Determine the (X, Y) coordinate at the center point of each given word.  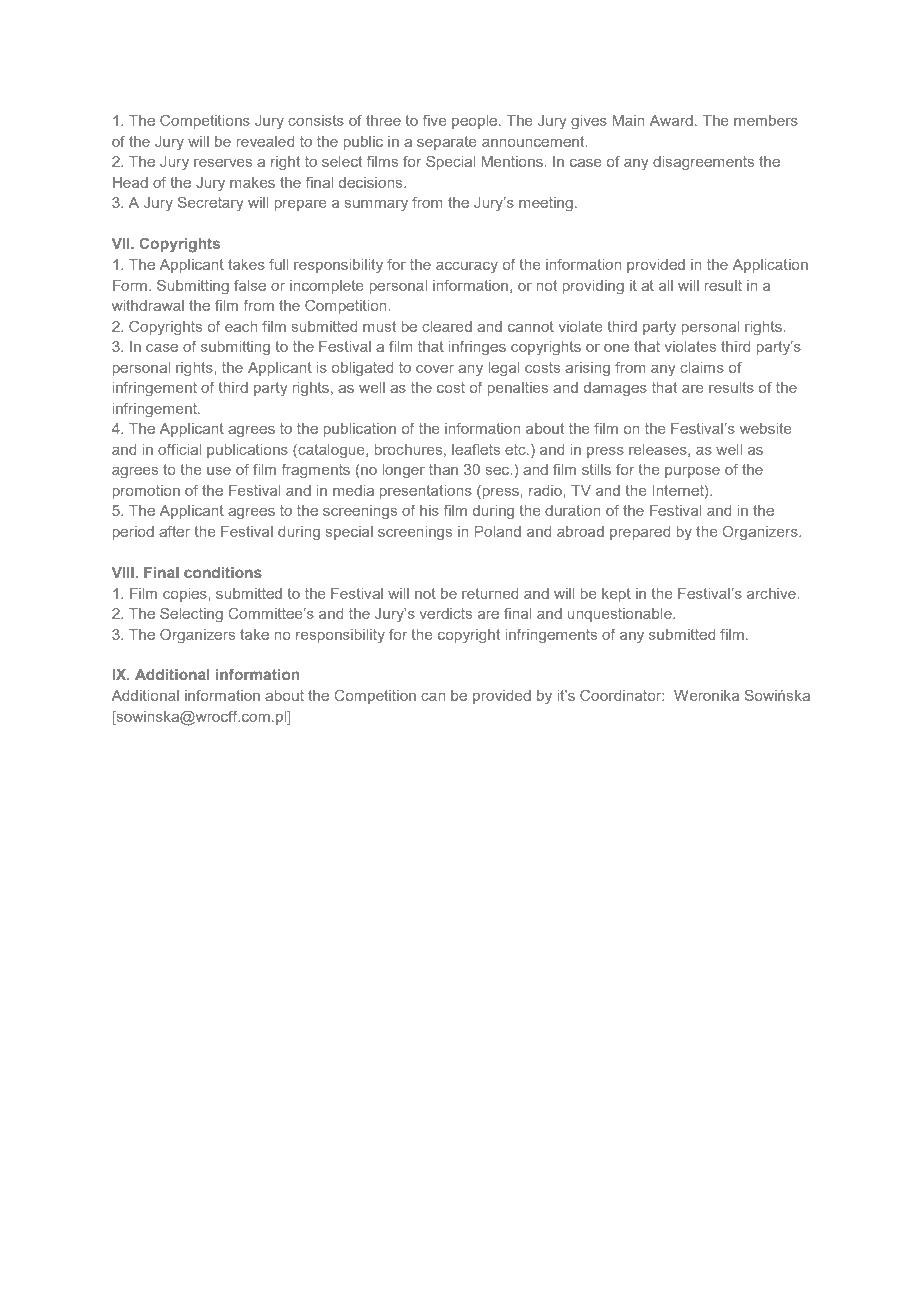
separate (447, 143)
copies (186, 595)
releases (659, 450)
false (250, 285)
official (179, 449)
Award (671, 120)
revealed (265, 141)
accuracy (467, 268)
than (443, 469)
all (666, 285)
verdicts (446, 613)
